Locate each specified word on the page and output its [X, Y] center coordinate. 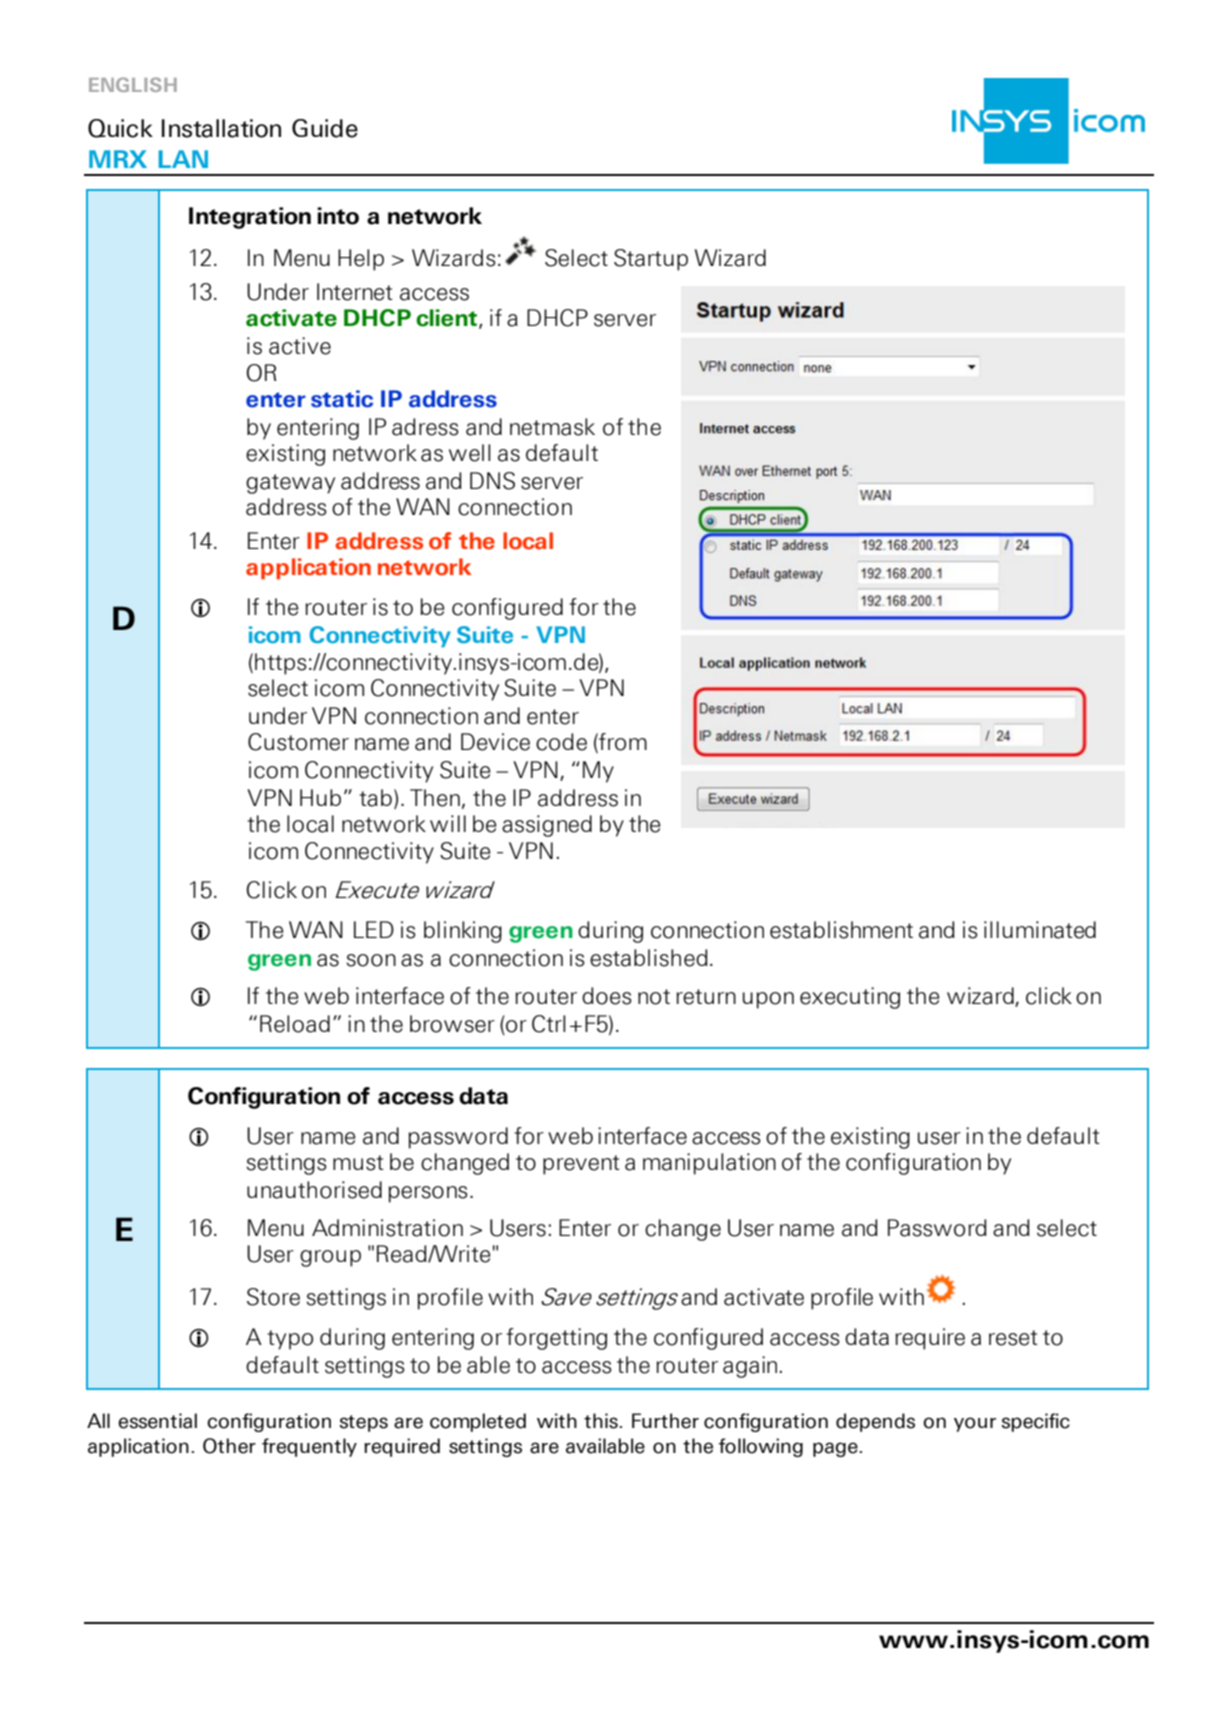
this [602, 1421]
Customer [298, 742]
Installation [221, 128]
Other [229, 1446]
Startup [651, 260]
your [975, 1424]
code [561, 742]
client [446, 318]
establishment [841, 930]
